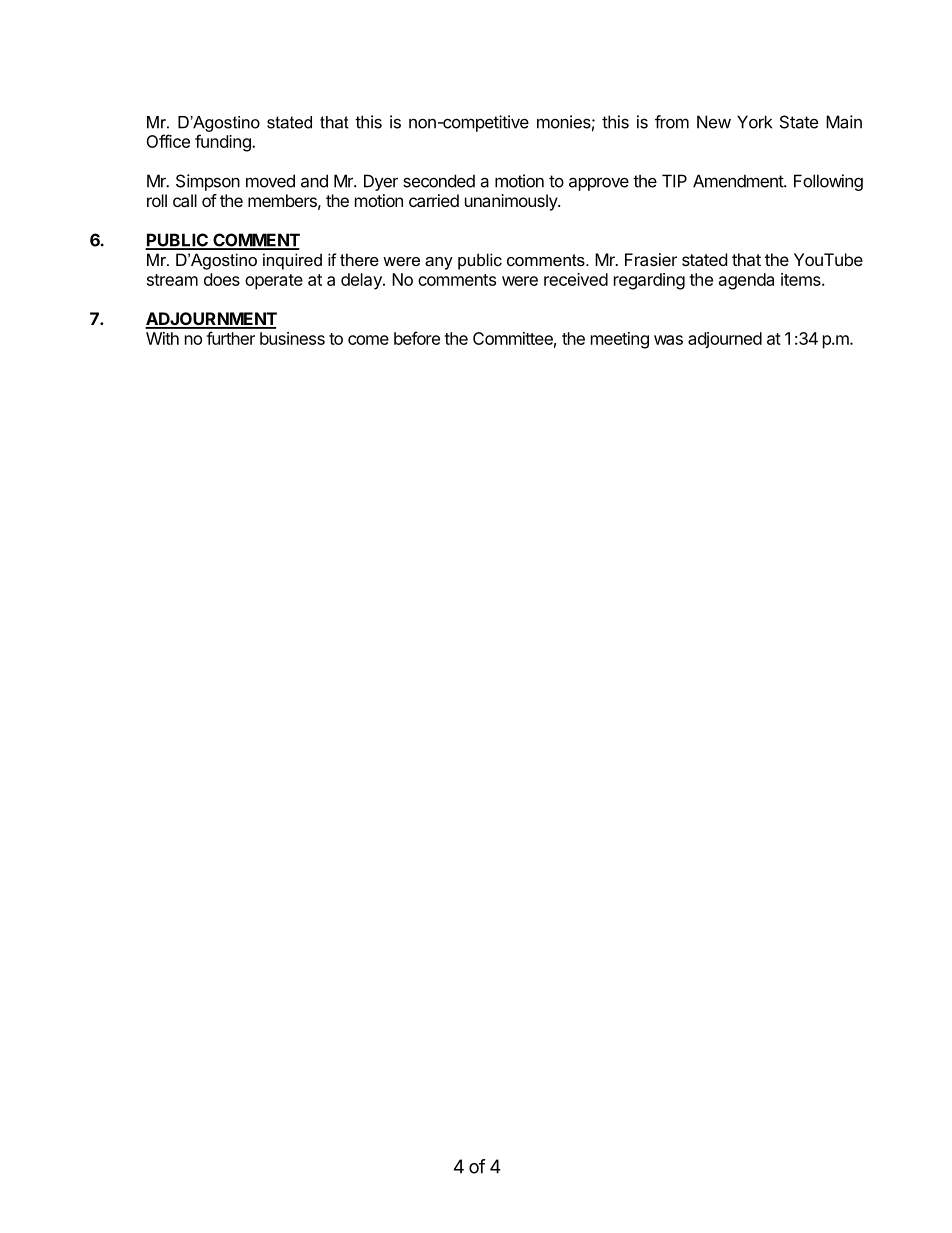 This screenshot has width=952, height=1233. Describe the element at coordinates (292, 261) in the screenshot. I see `inquired` at that location.
